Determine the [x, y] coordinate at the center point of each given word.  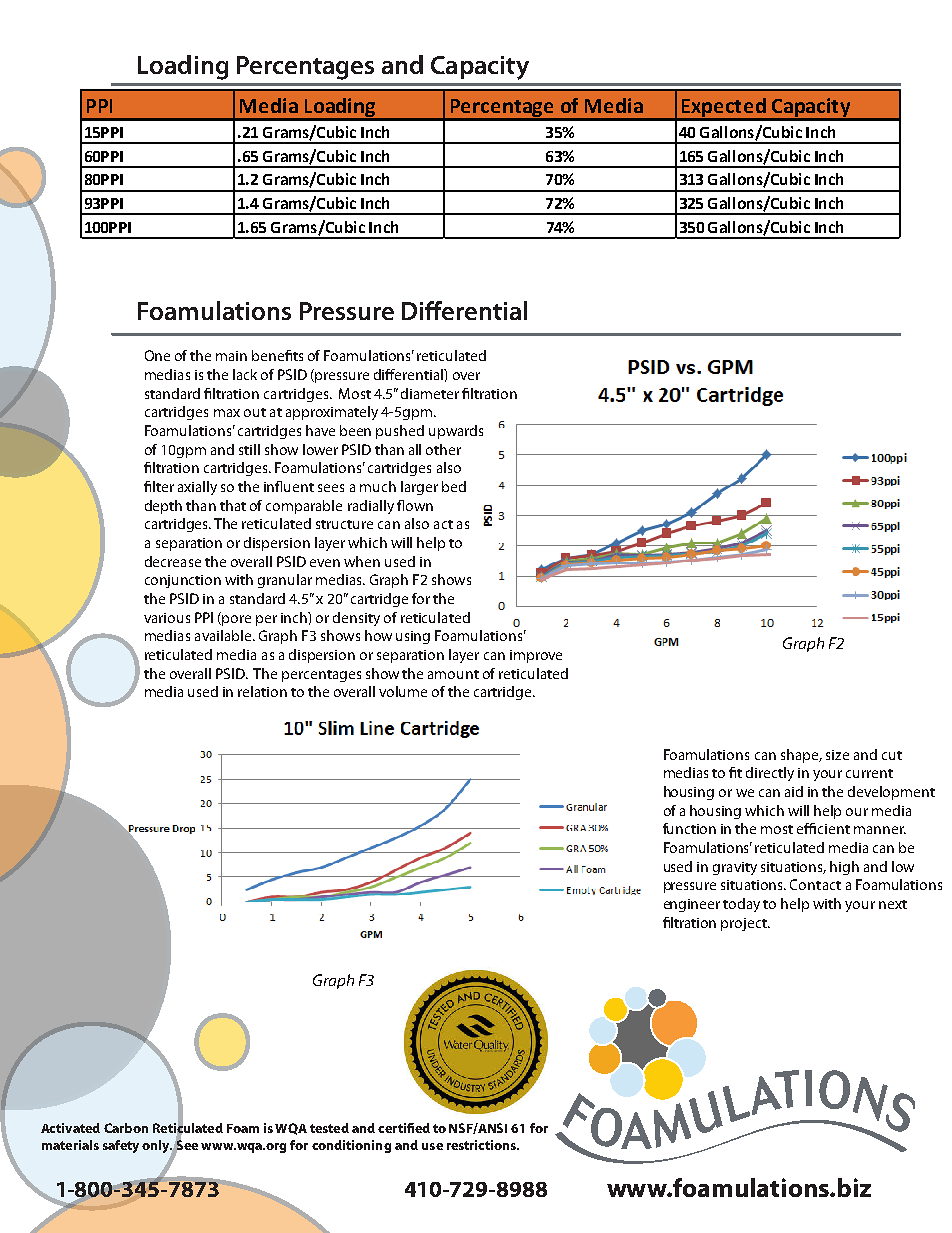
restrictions [483, 1145]
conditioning [351, 1146]
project [745, 924]
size [837, 755]
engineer [692, 905]
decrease [173, 561]
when [362, 561]
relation [262, 691]
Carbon [126, 1128]
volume [403, 691]
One [157, 355]
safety [121, 1146]
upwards [456, 432]
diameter [430, 393]
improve [536, 656]
